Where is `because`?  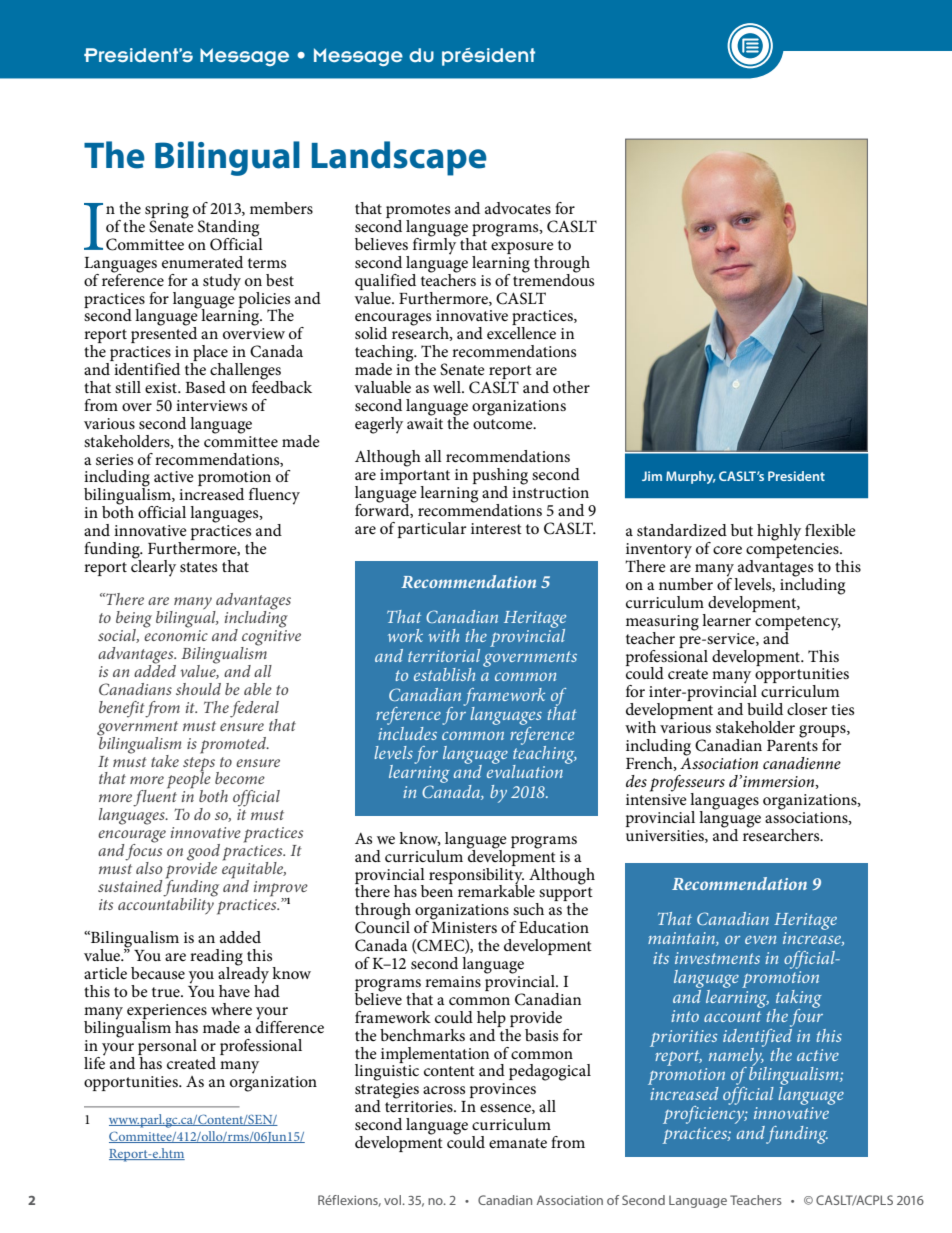
because is located at coordinates (158, 973).
